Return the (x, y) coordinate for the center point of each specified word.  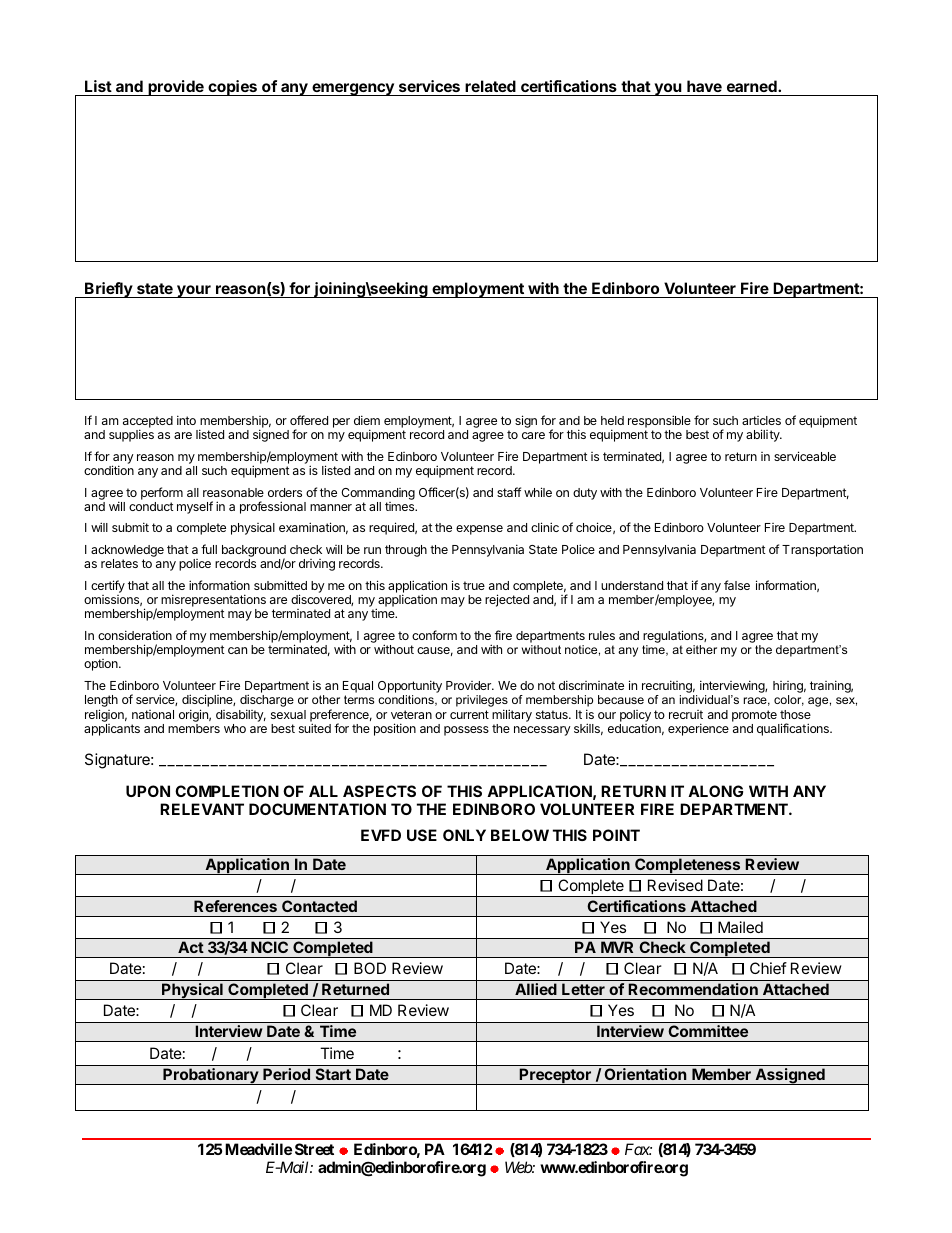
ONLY (464, 835)
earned (753, 86)
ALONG (715, 791)
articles (761, 420)
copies (232, 88)
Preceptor (555, 1076)
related (490, 86)
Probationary (211, 1076)
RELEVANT (202, 809)
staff (509, 492)
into (186, 420)
